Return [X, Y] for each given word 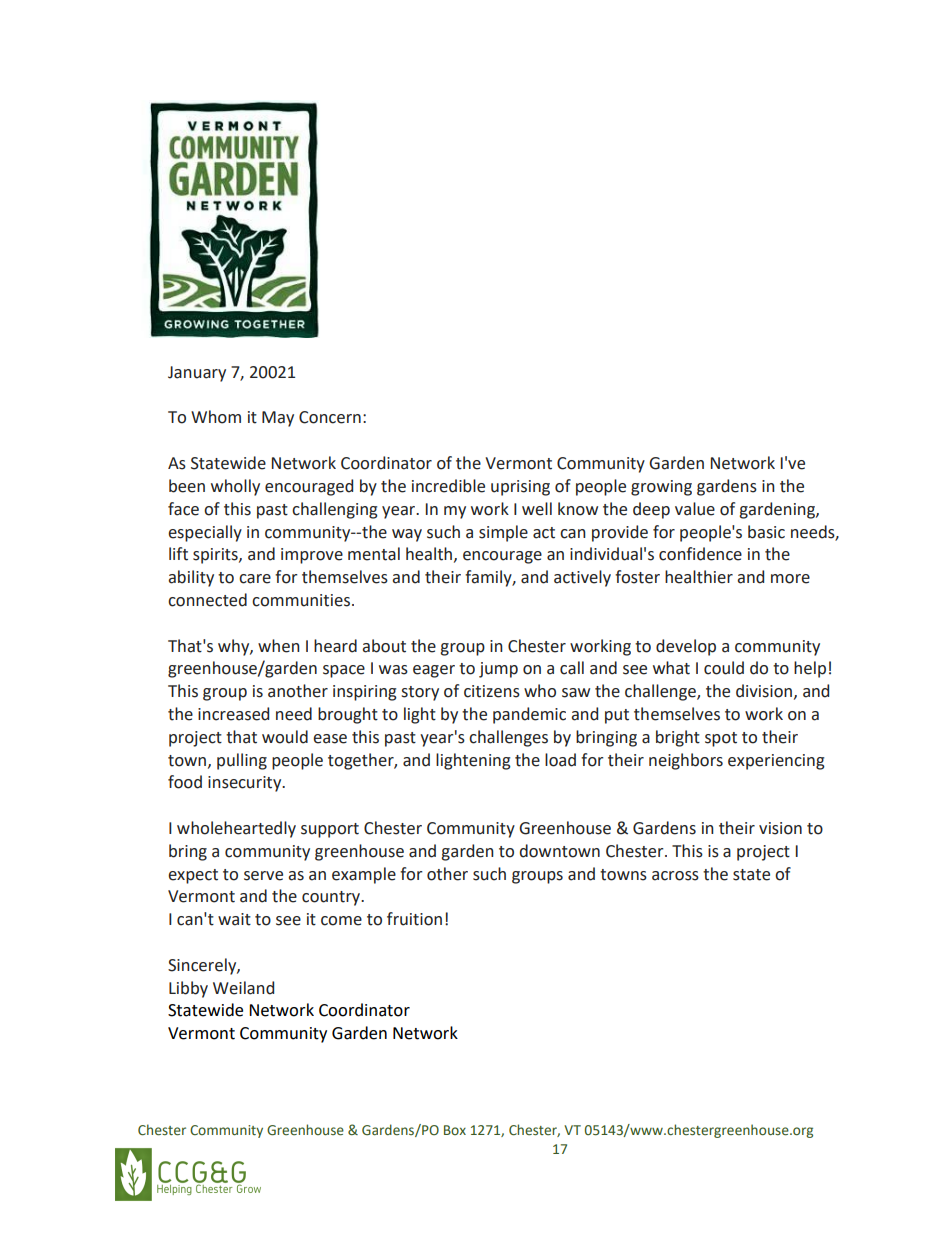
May [278, 419]
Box [455, 1130]
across [675, 876]
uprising [520, 488]
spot [721, 739]
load [560, 760]
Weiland [243, 988]
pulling [242, 761]
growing [661, 488]
